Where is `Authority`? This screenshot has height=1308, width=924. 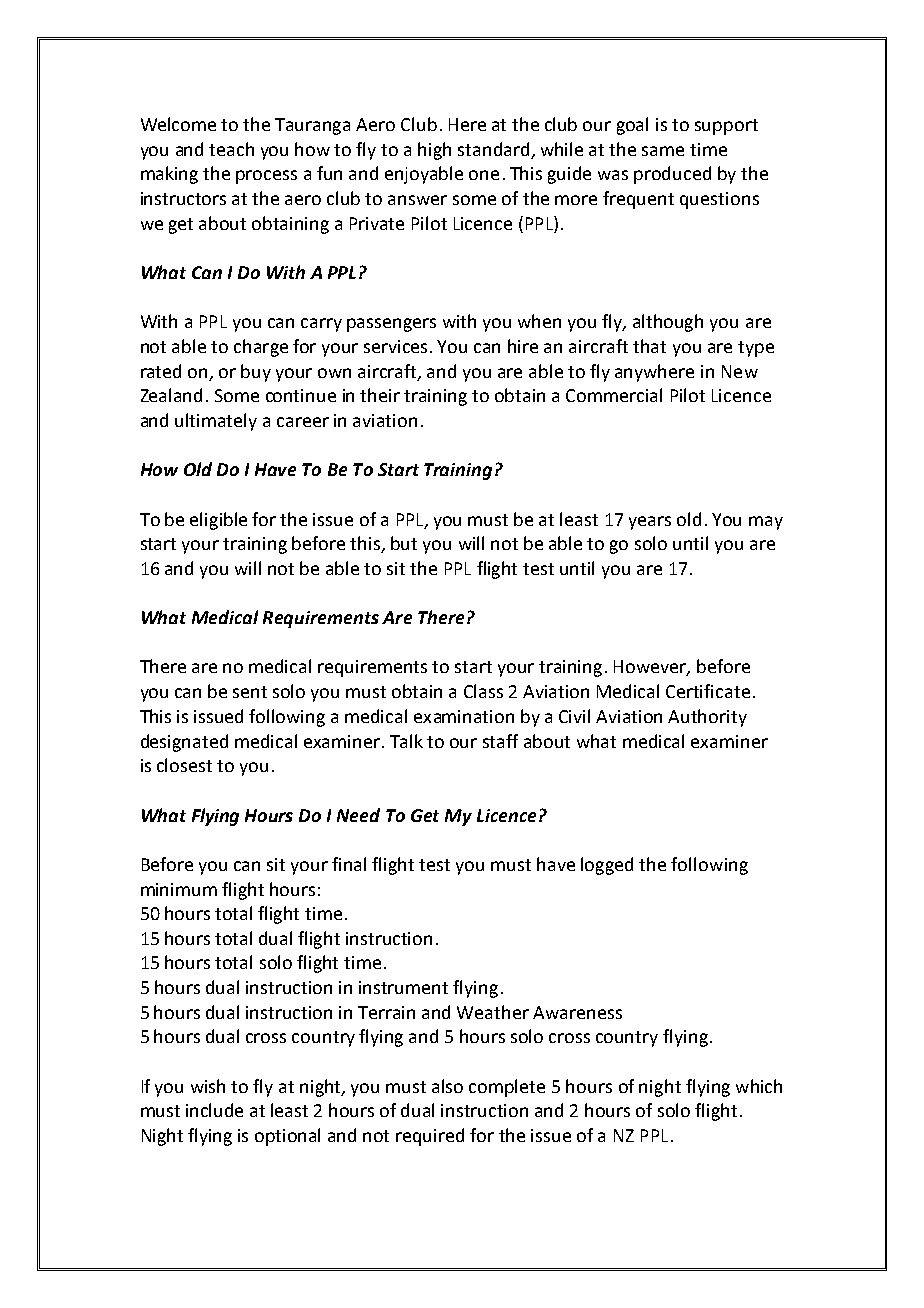 Authority is located at coordinates (707, 718).
